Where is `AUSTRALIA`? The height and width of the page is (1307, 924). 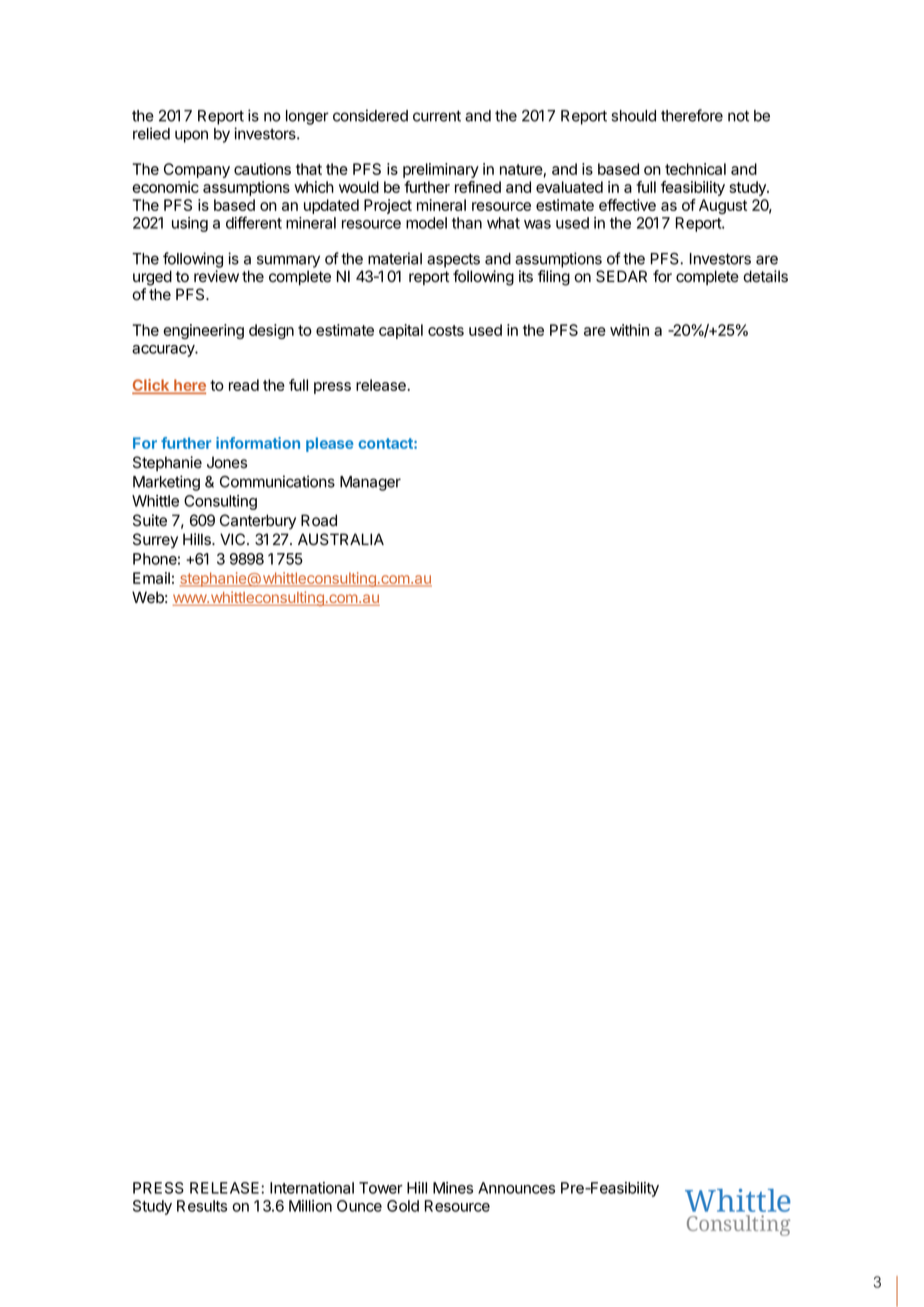 AUSTRALIA is located at coordinates (341, 539).
